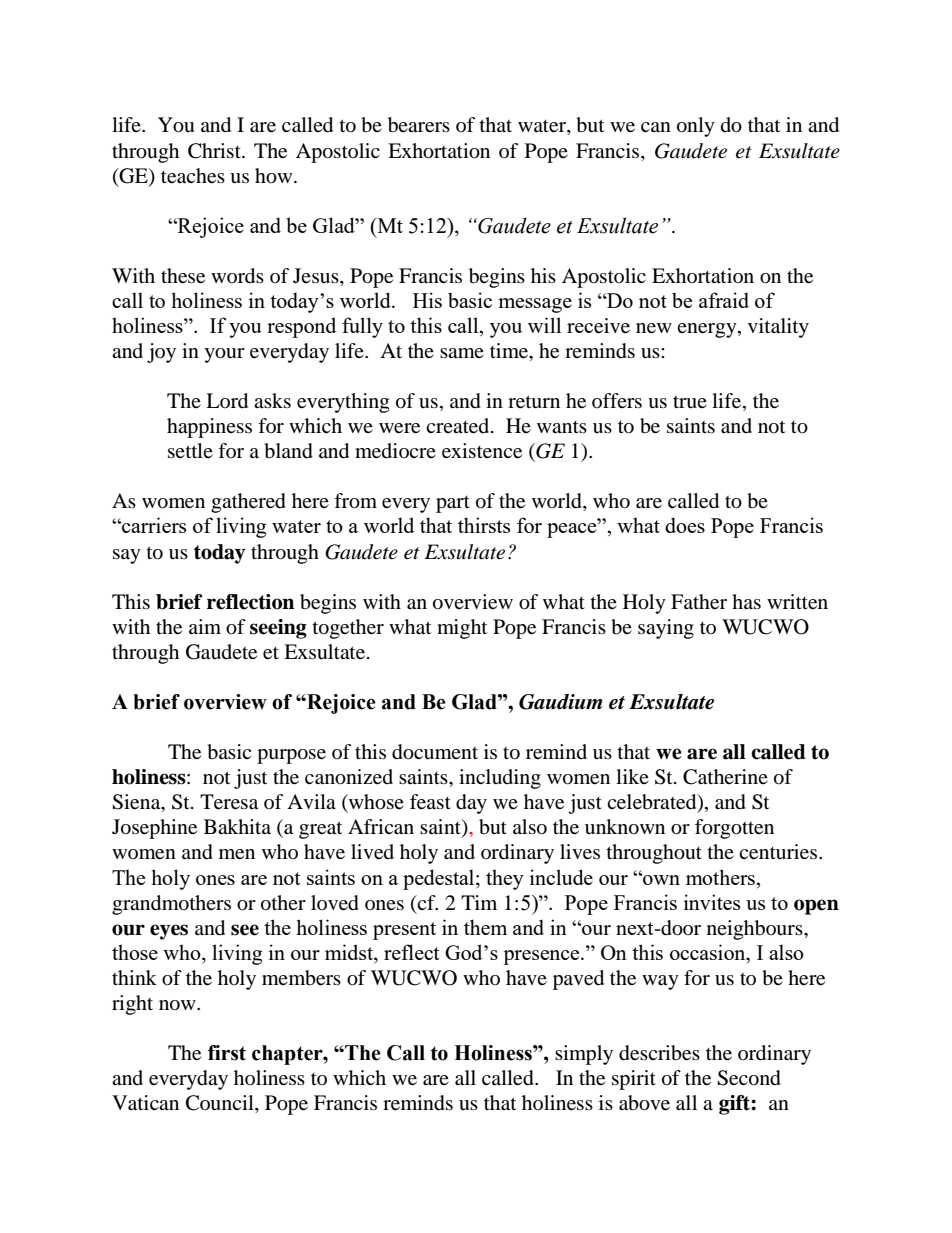 The height and width of the screenshot is (1233, 952). Describe the element at coordinates (734, 829) in the screenshot. I see `forgotten` at that location.
